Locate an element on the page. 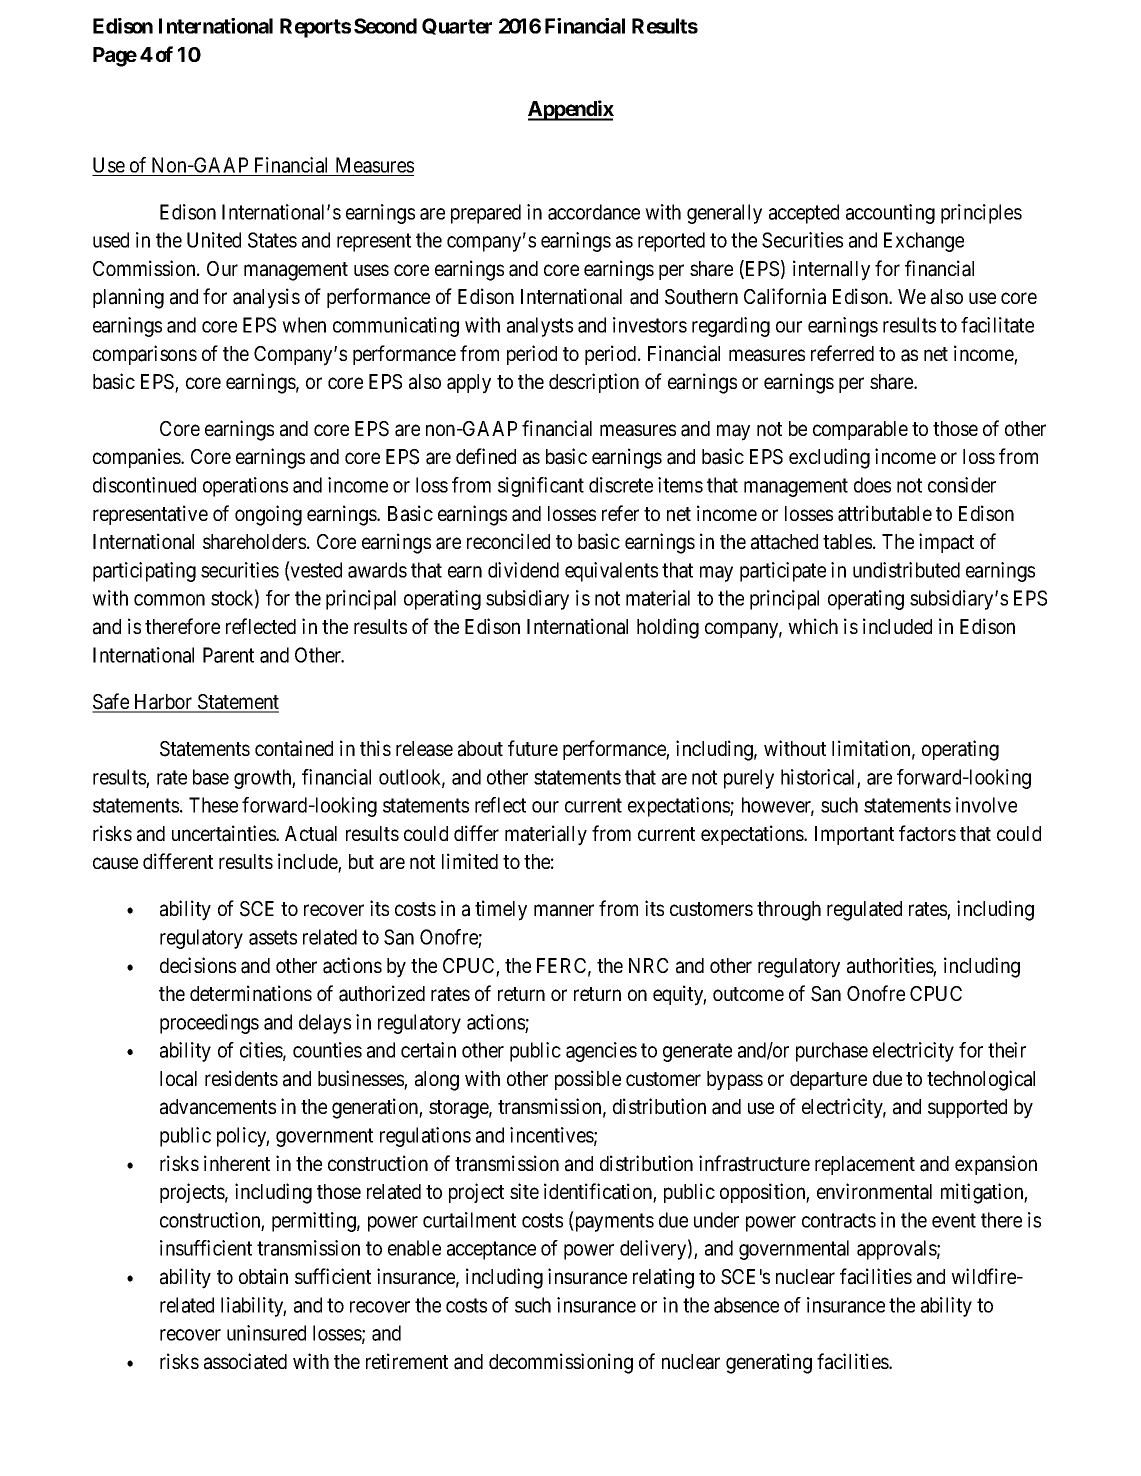  factors is located at coordinates (927, 833).
